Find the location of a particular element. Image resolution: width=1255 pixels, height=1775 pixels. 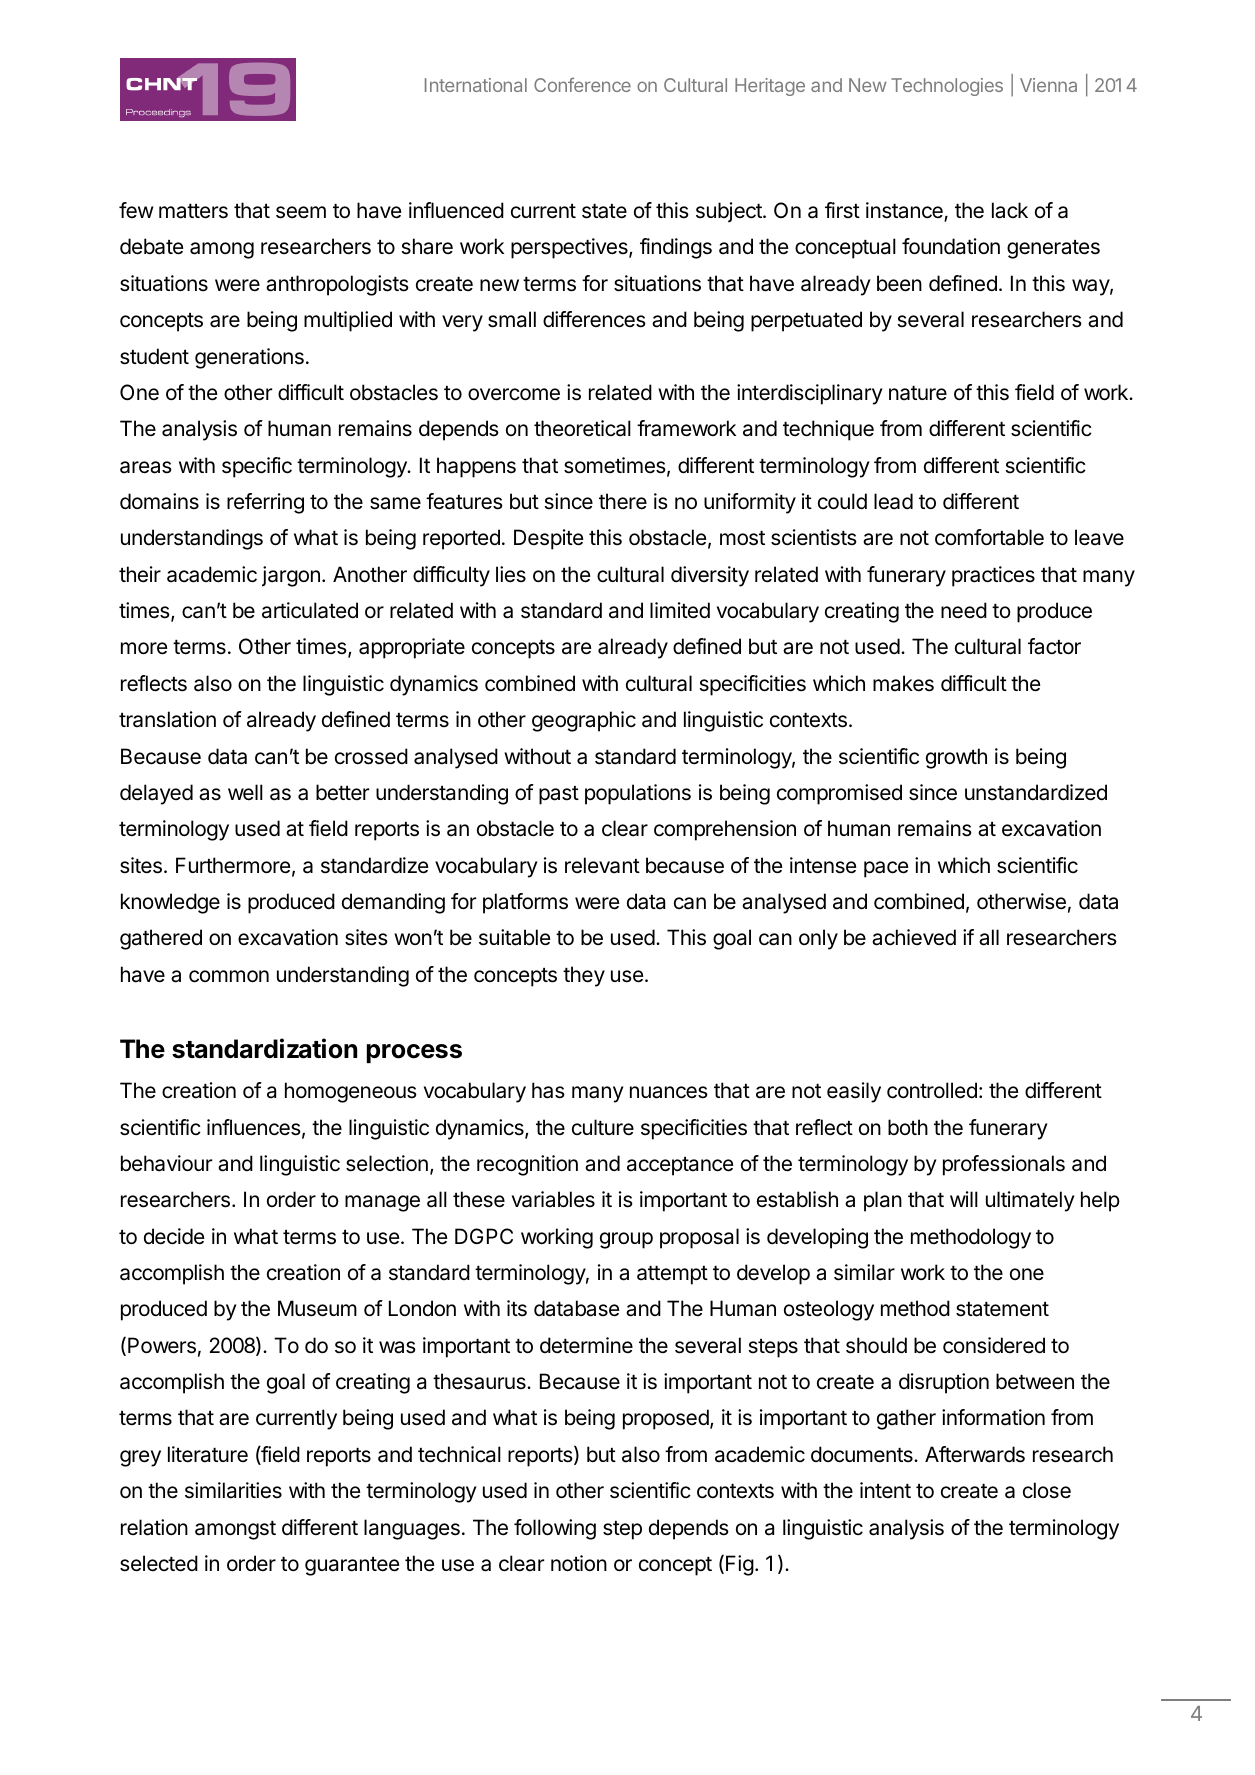

following is located at coordinates (555, 1529).
